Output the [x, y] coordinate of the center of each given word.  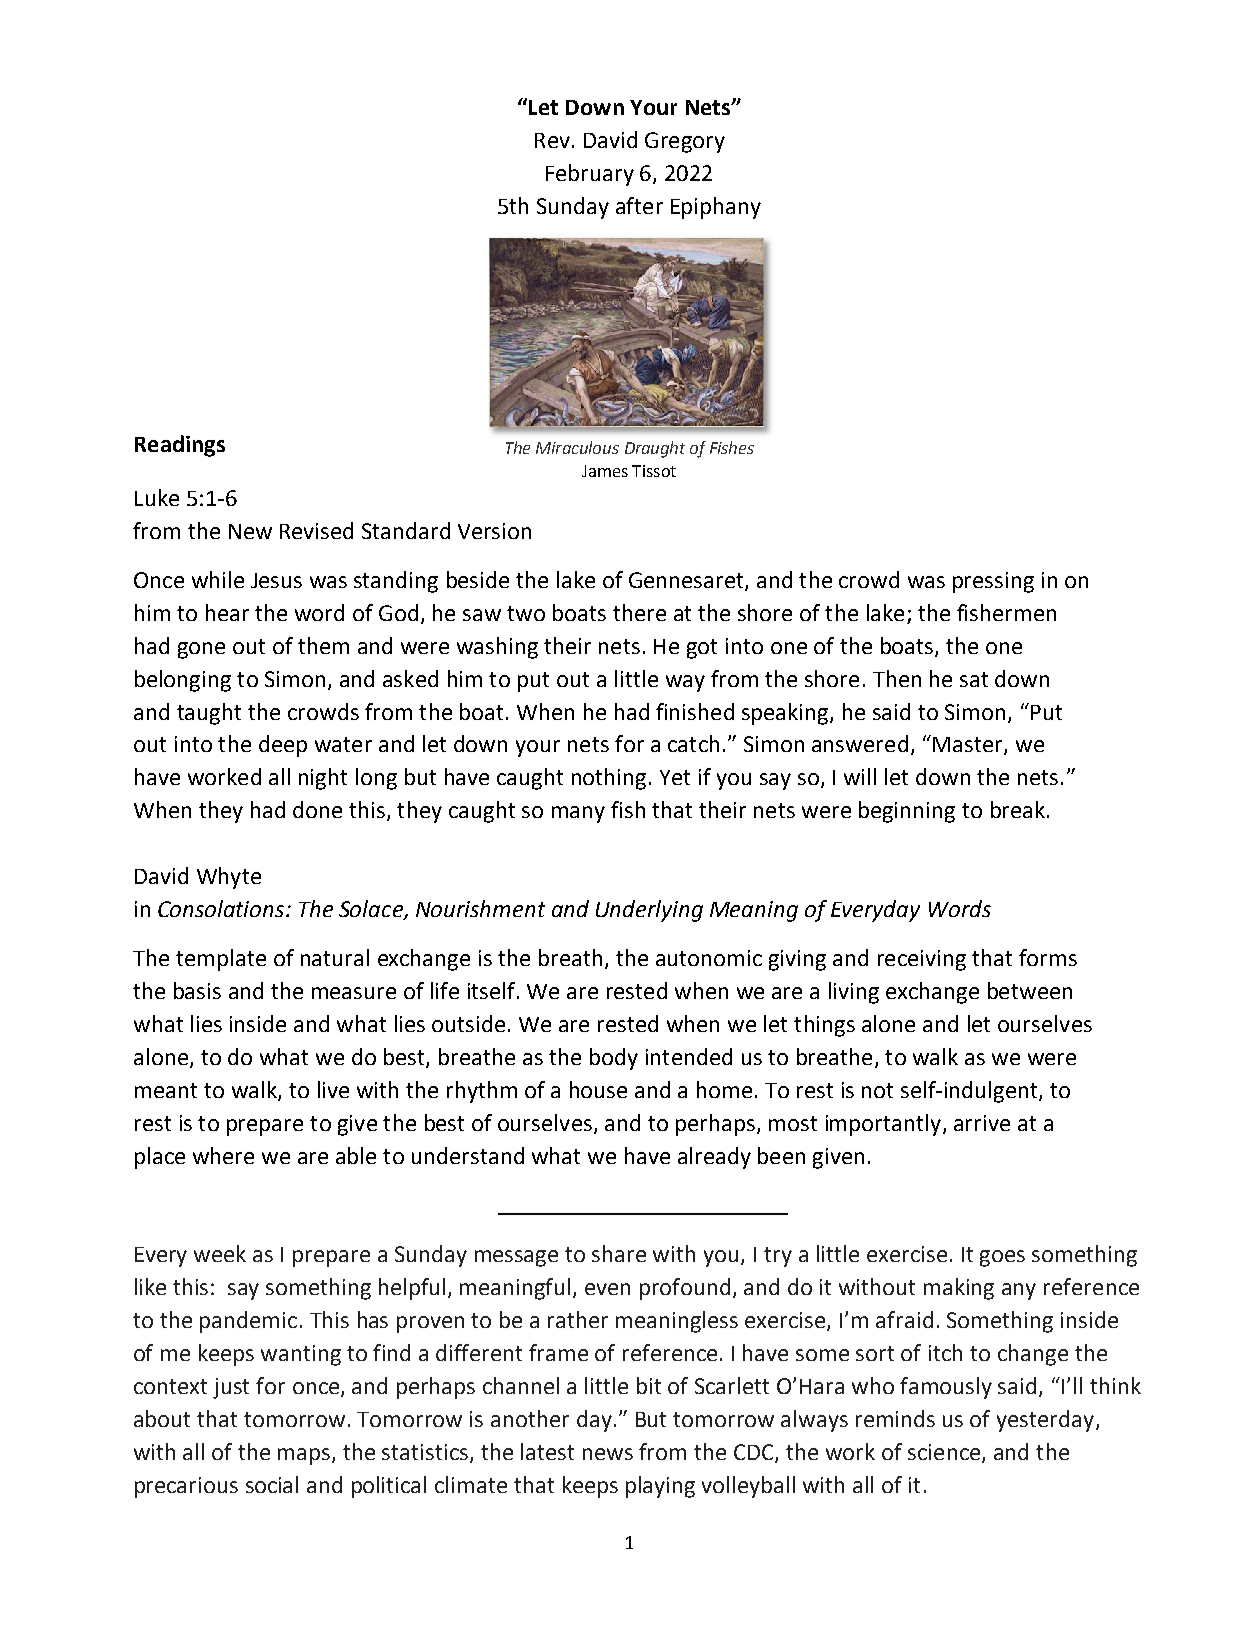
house [598, 1089]
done [317, 809]
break [1018, 809]
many [578, 814]
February [590, 175]
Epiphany [716, 208]
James [605, 471]
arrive [982, 1123]
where [223, 1155]
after [639, 205]
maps [305, 1456]
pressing [993, 582]
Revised [316, 530]
